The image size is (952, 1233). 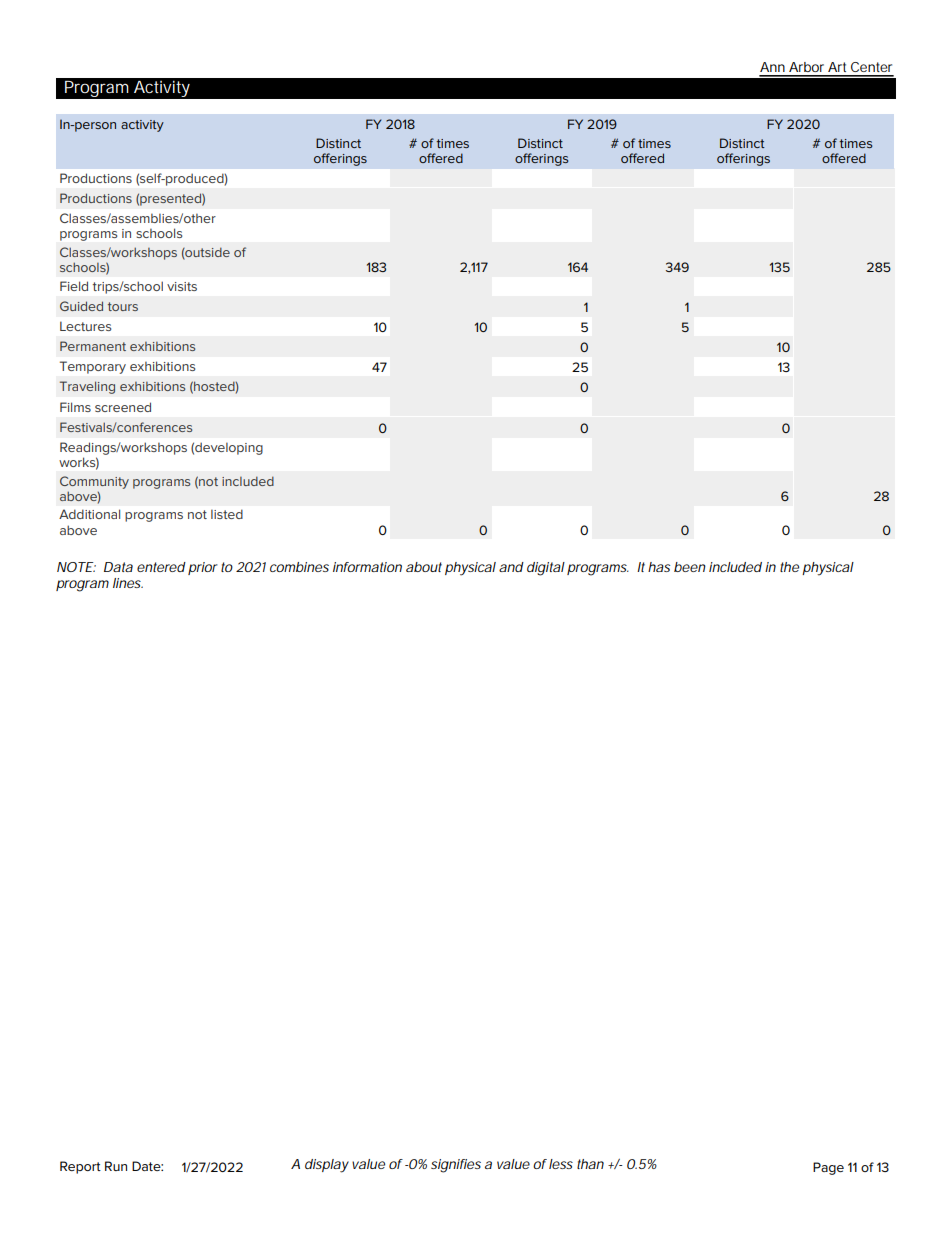 I want to click on lines, so click(x=127, y=583).
